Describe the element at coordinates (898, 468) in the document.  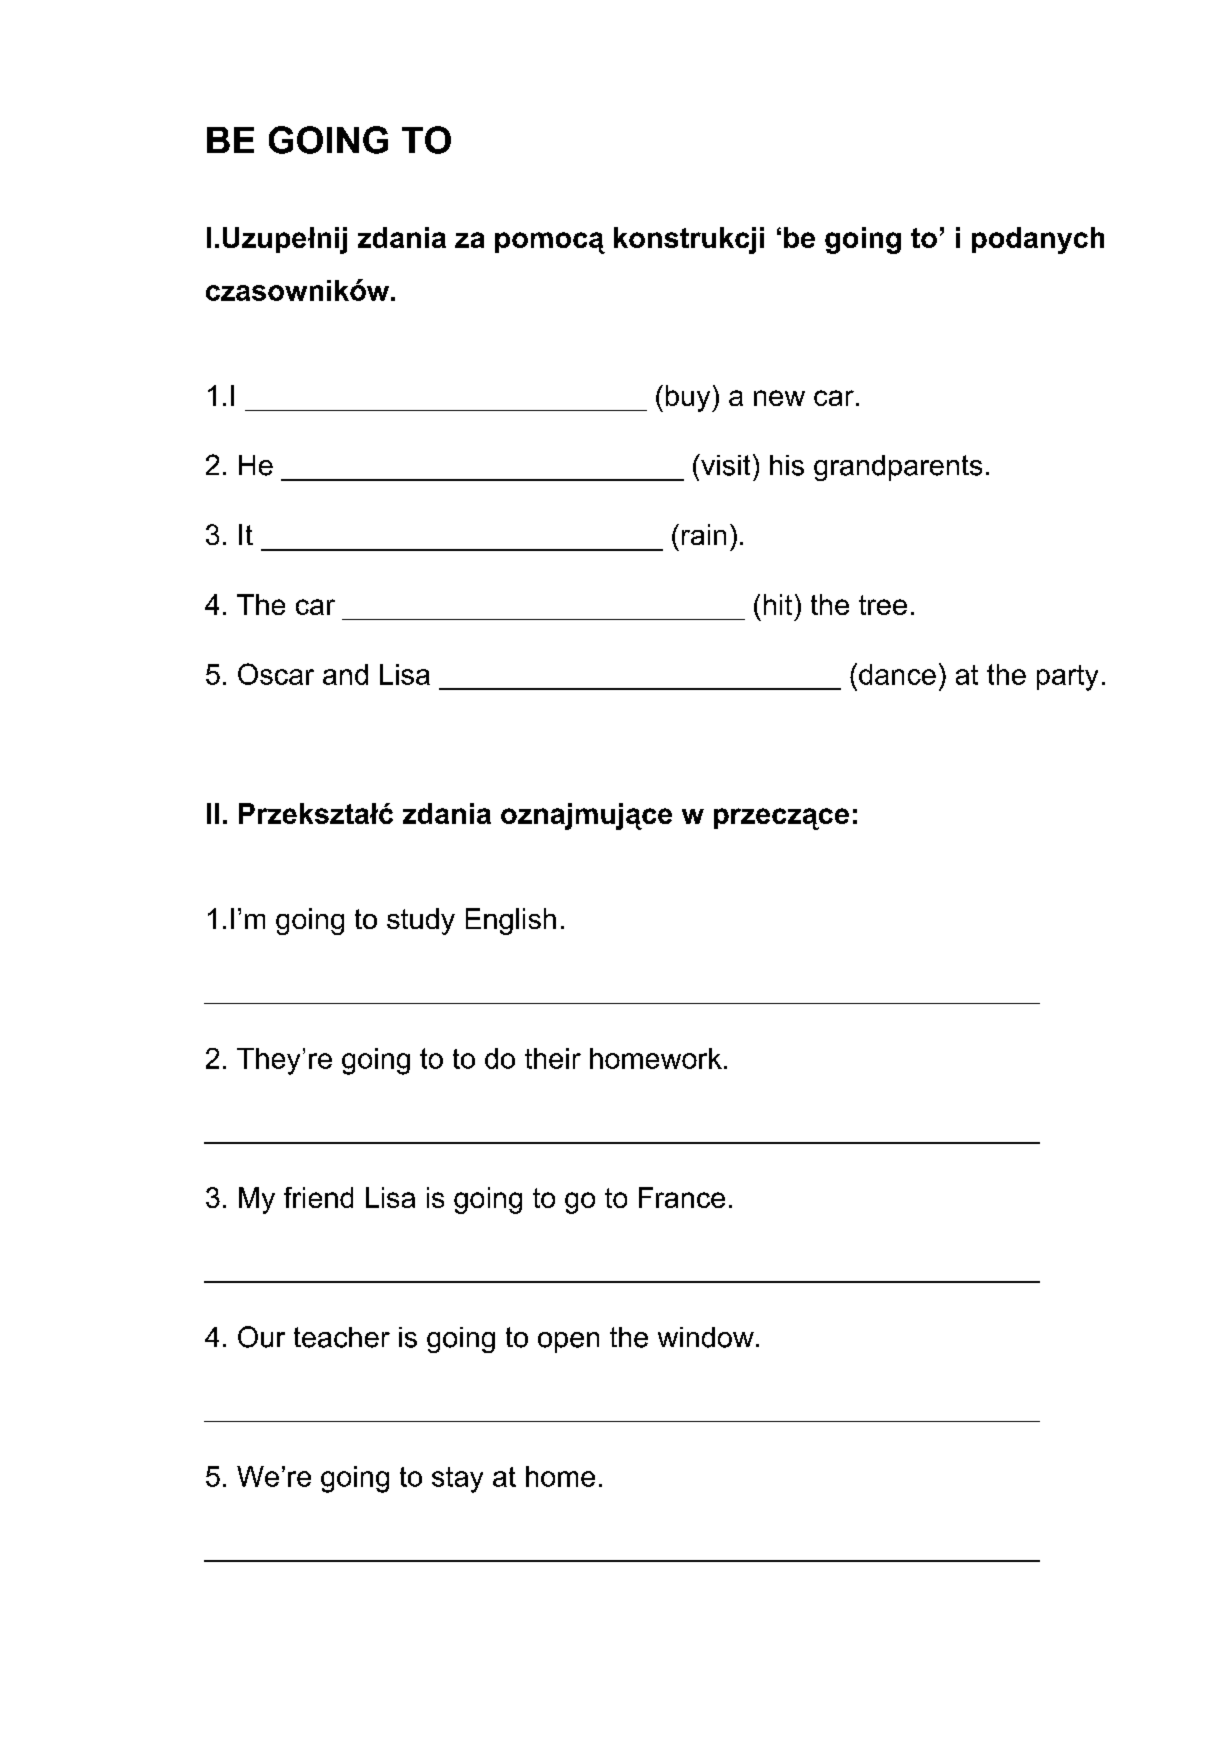
I see `grandparents` at that location.
